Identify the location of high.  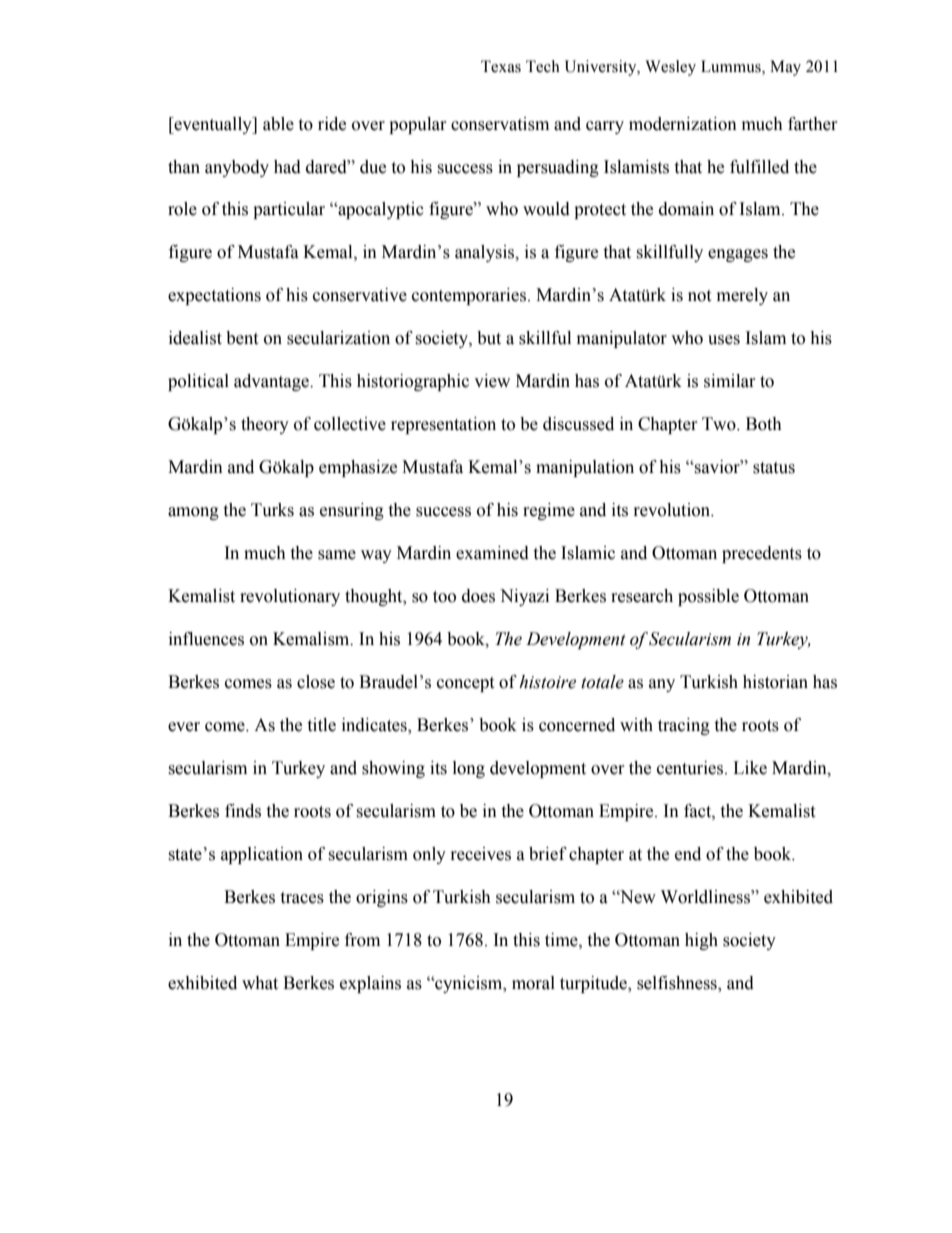
(701, 941).
